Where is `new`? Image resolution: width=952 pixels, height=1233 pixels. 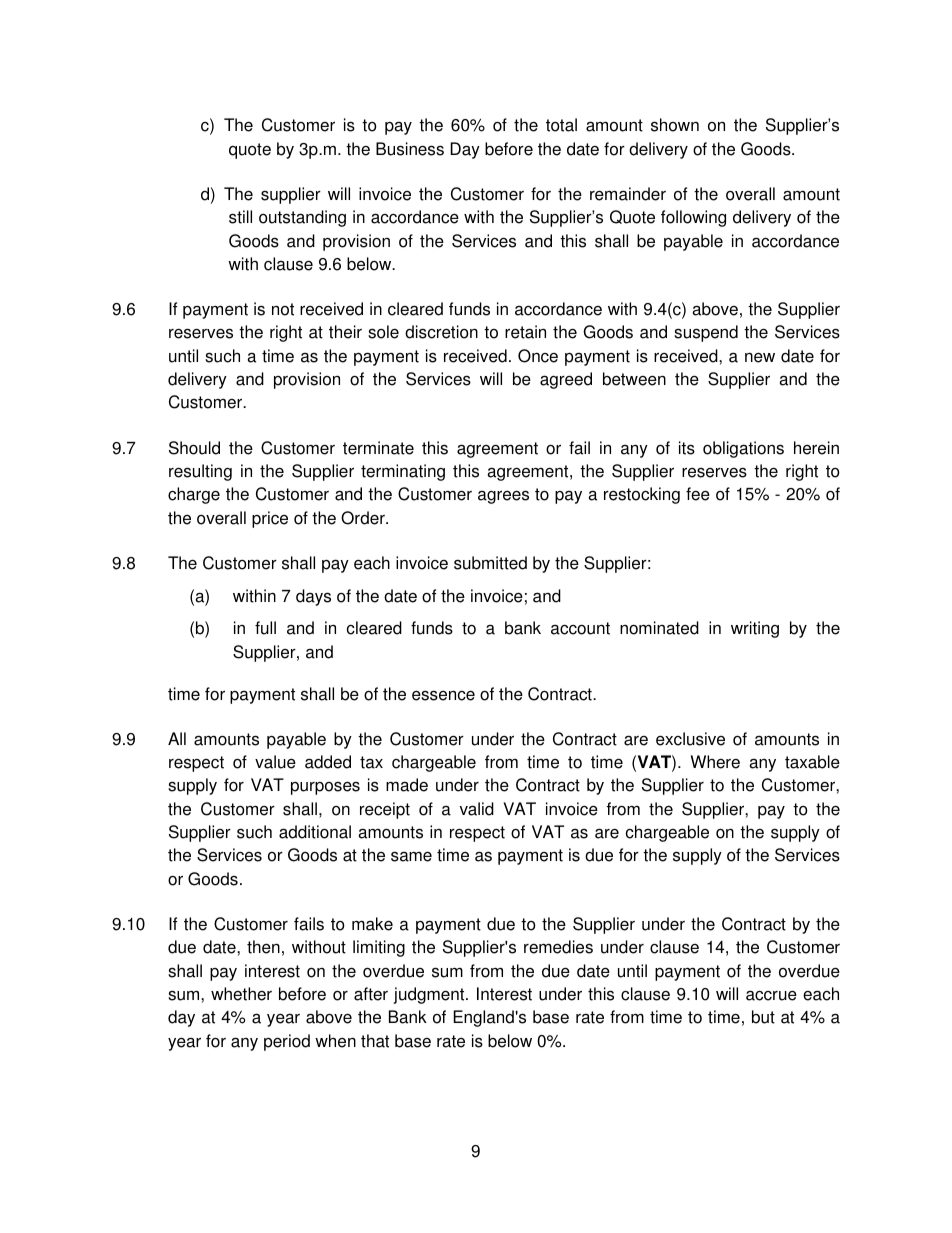 new is located at coordinates (760, 357).
